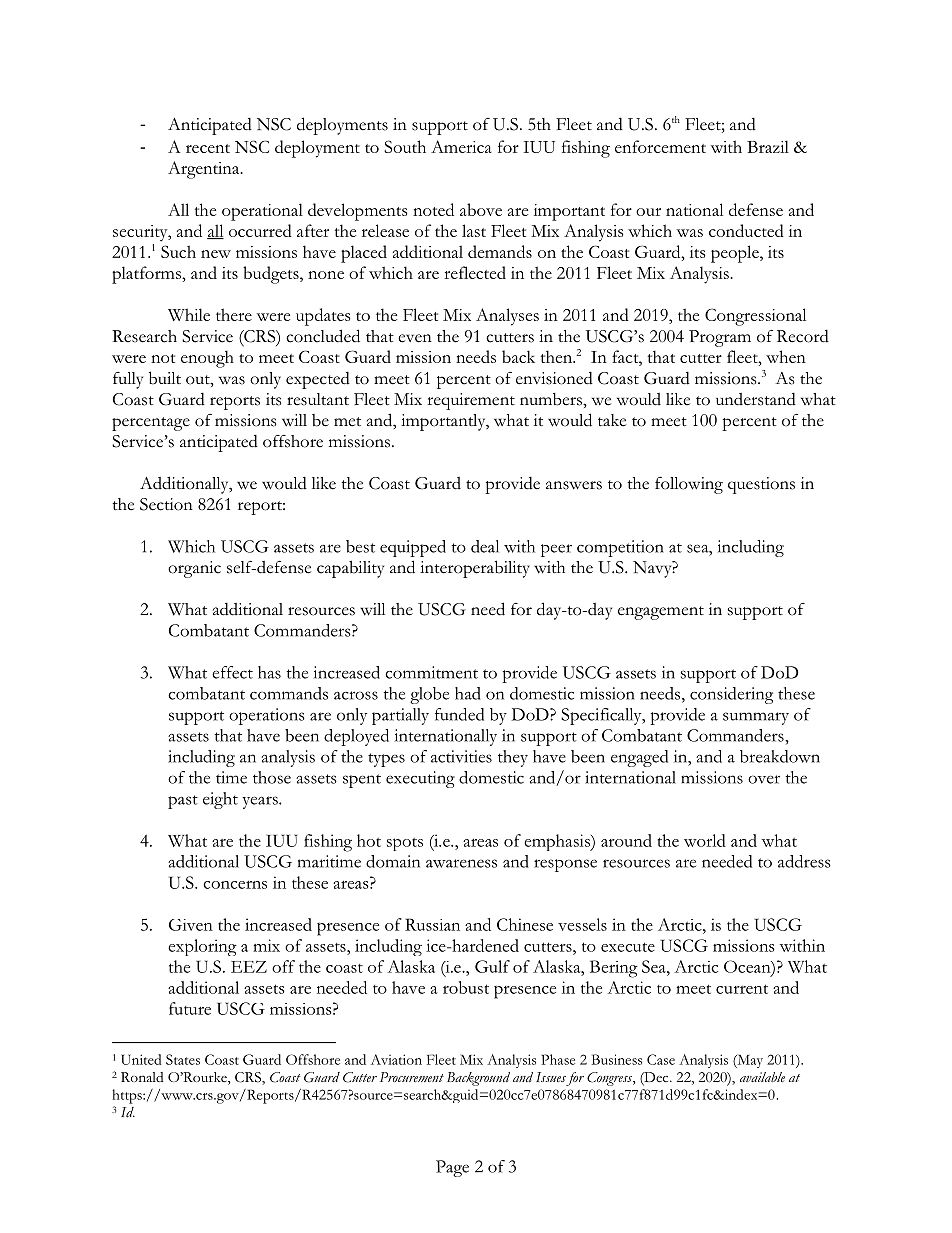 The width and height of the image is (952, 1233). What do you see at coordinates (205, 170) in the image?
I see `Argentina` at bounding box center [205, 170].
